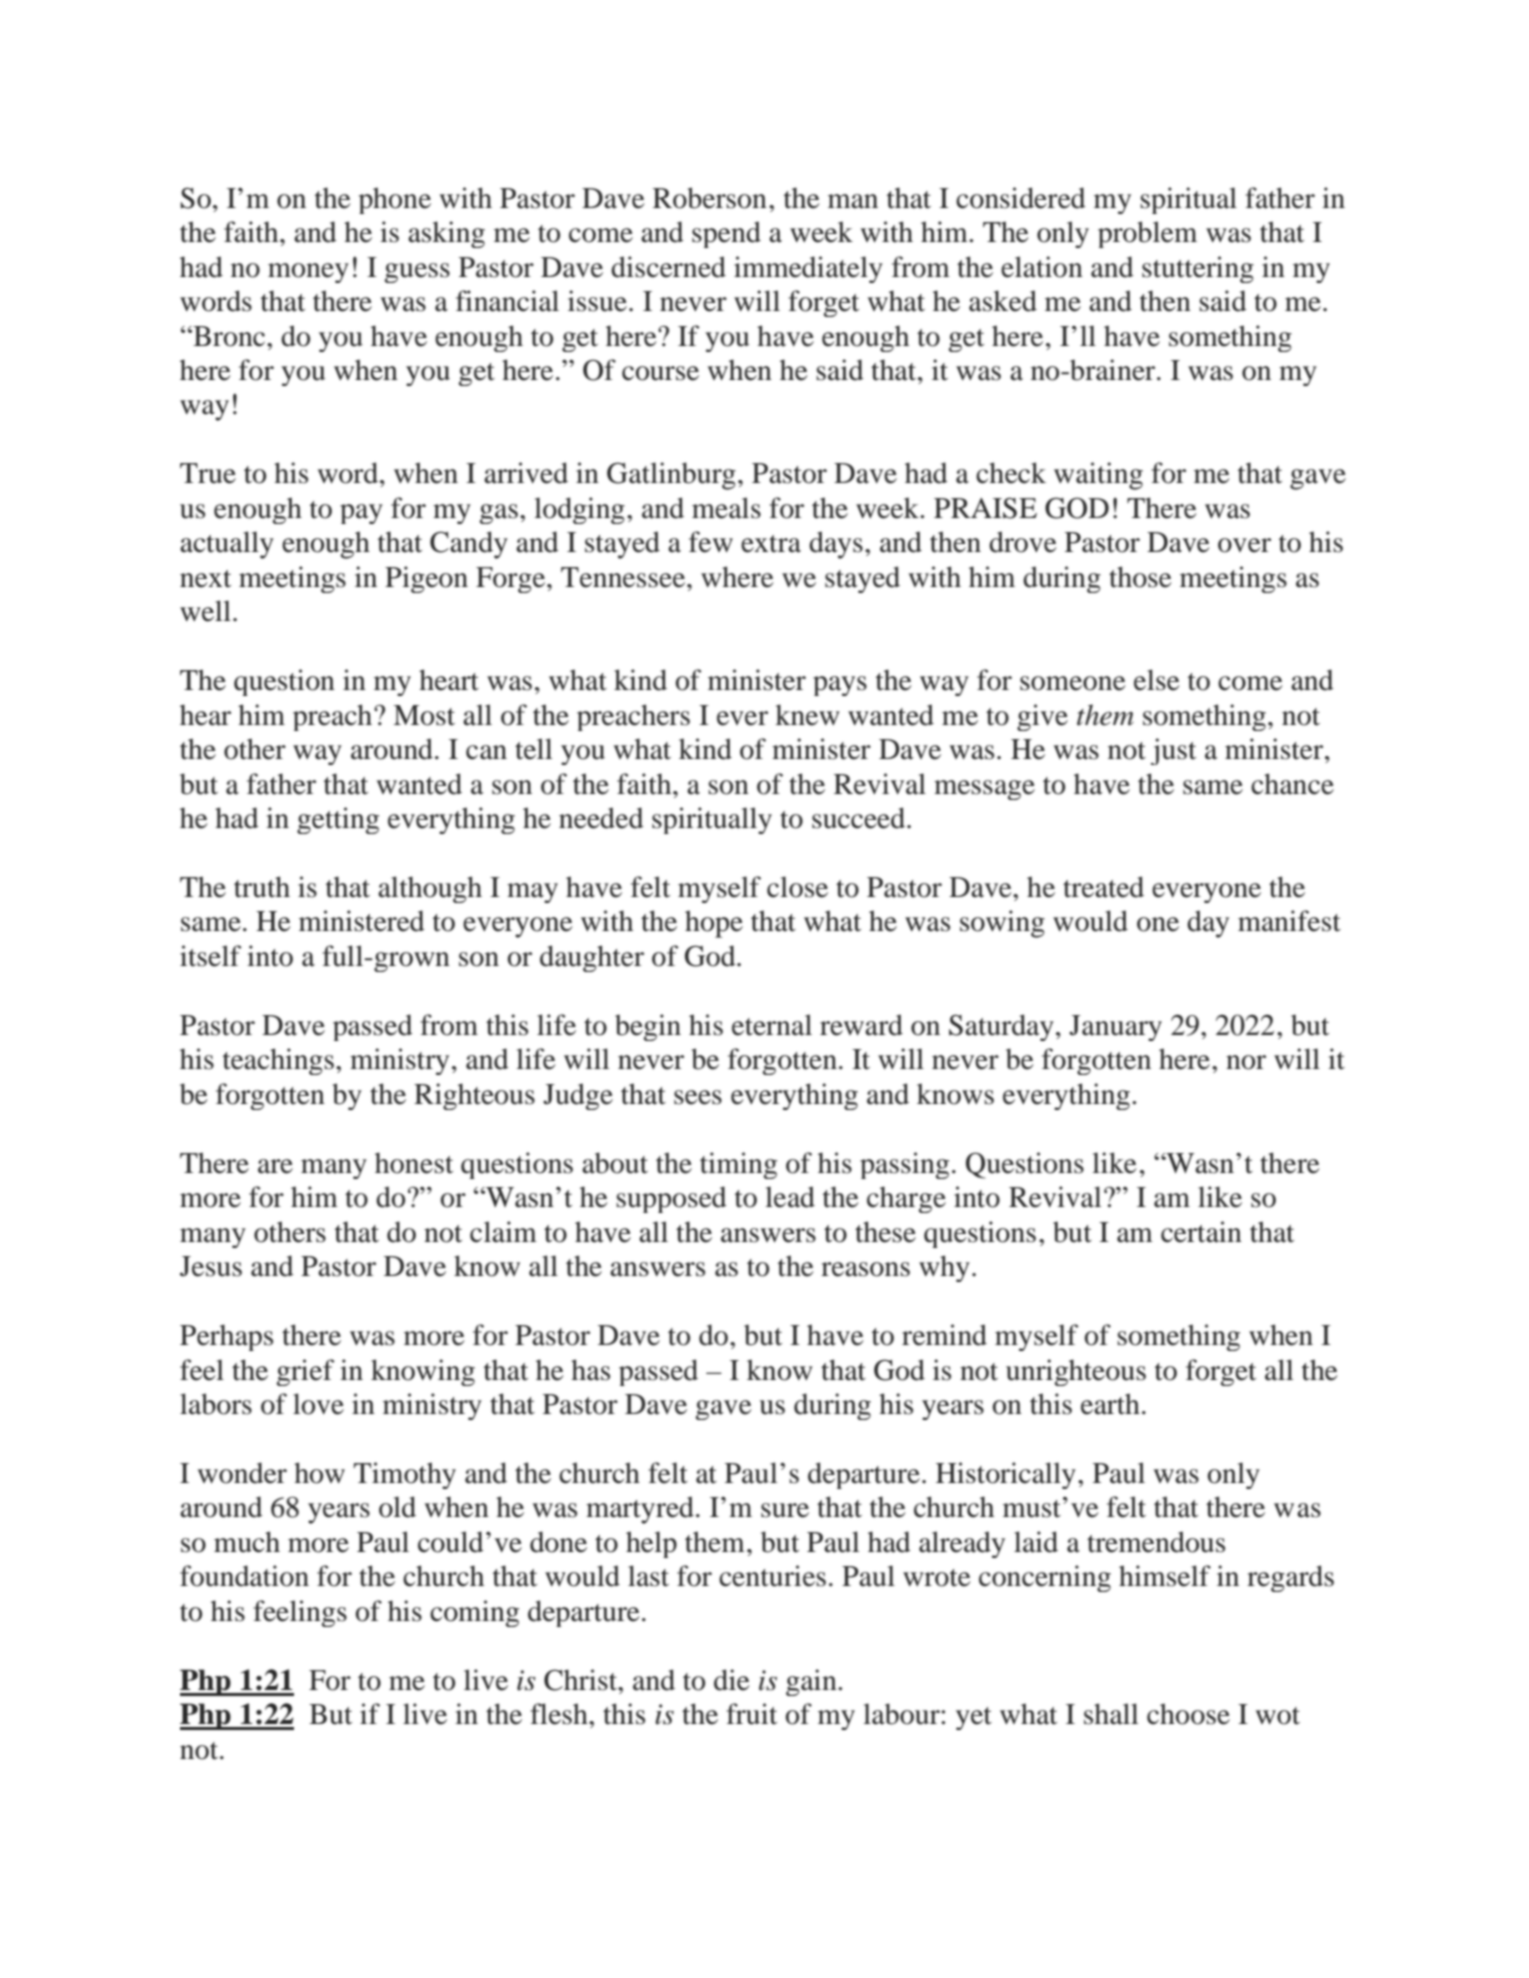 The height and width of the screenshot is (1978, 1529). Describe the element at coordinates (210, 956) in the screenshot. I see `itself` at that location.
